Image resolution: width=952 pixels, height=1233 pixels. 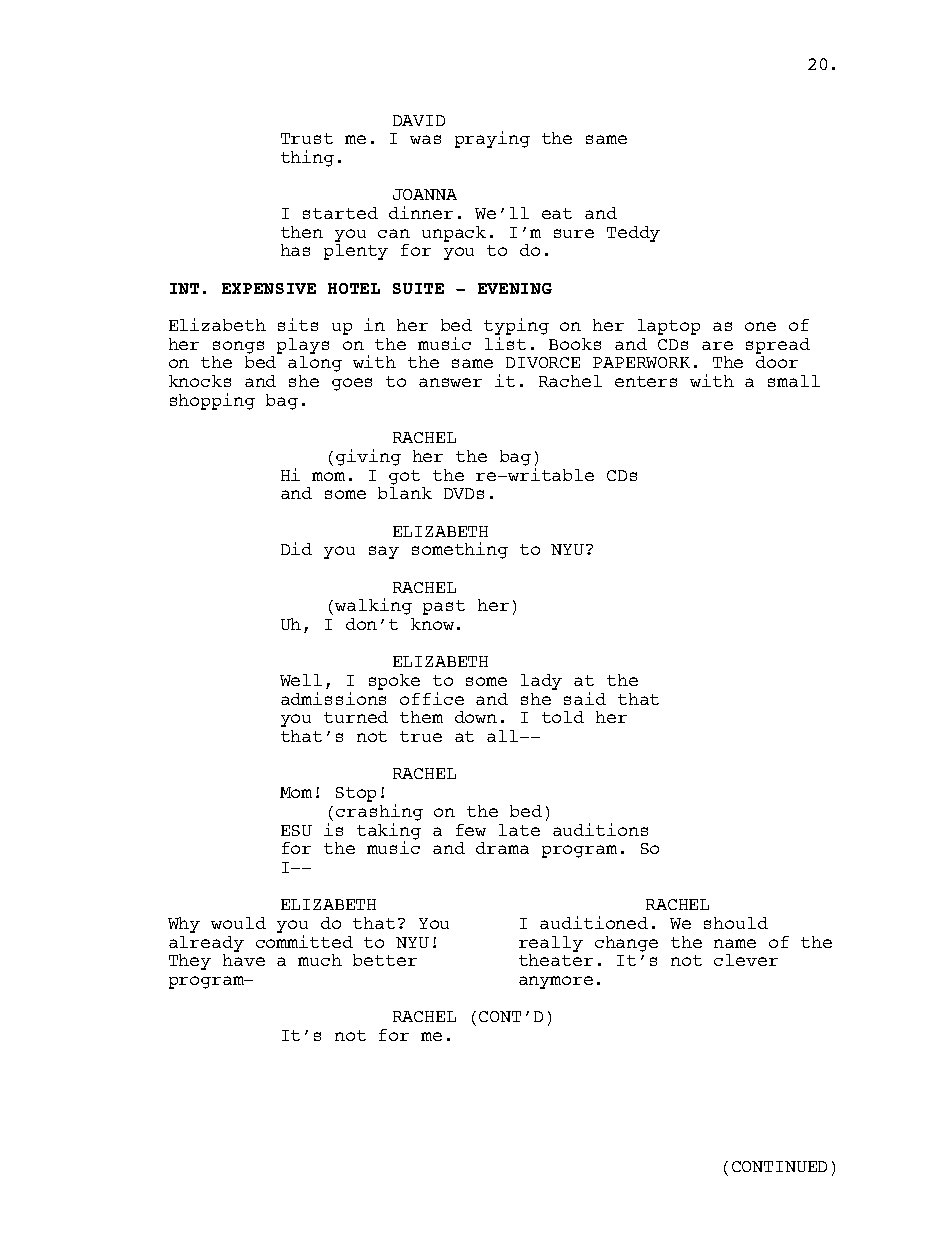 I want to click on songs, so click(x=238, y=347).
